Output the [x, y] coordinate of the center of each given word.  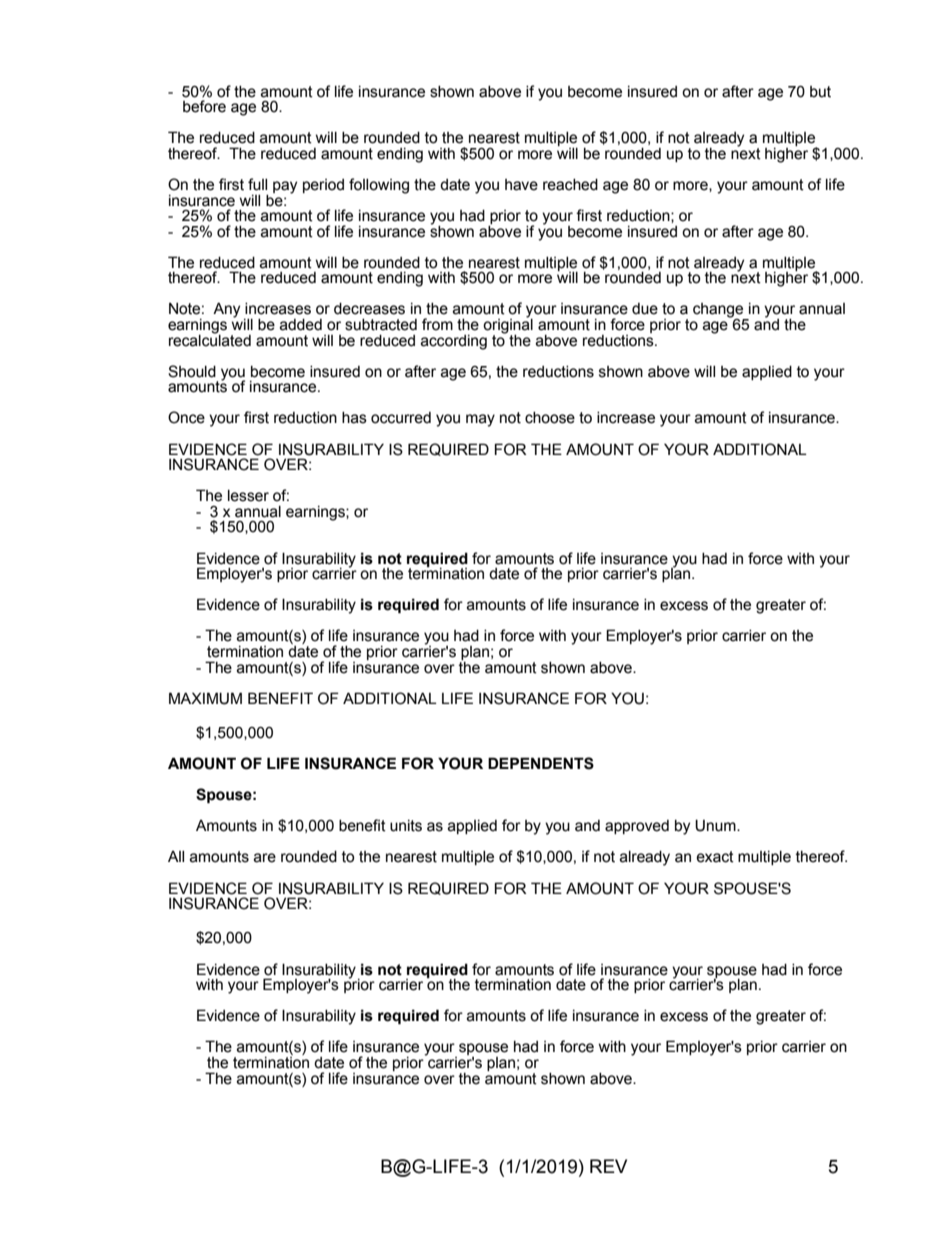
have [521, 185]
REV [608, 1166]
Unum [716, 825]
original [508, 326]
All [176, 856]
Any [226, 310]
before [204, 106]
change [719, 311]
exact [715, 857]
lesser [248, 496]
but [820, 92]
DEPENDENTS [541, 763]
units [406, 826]
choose [550, 418]
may [480, 420]
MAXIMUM [205, 698]
